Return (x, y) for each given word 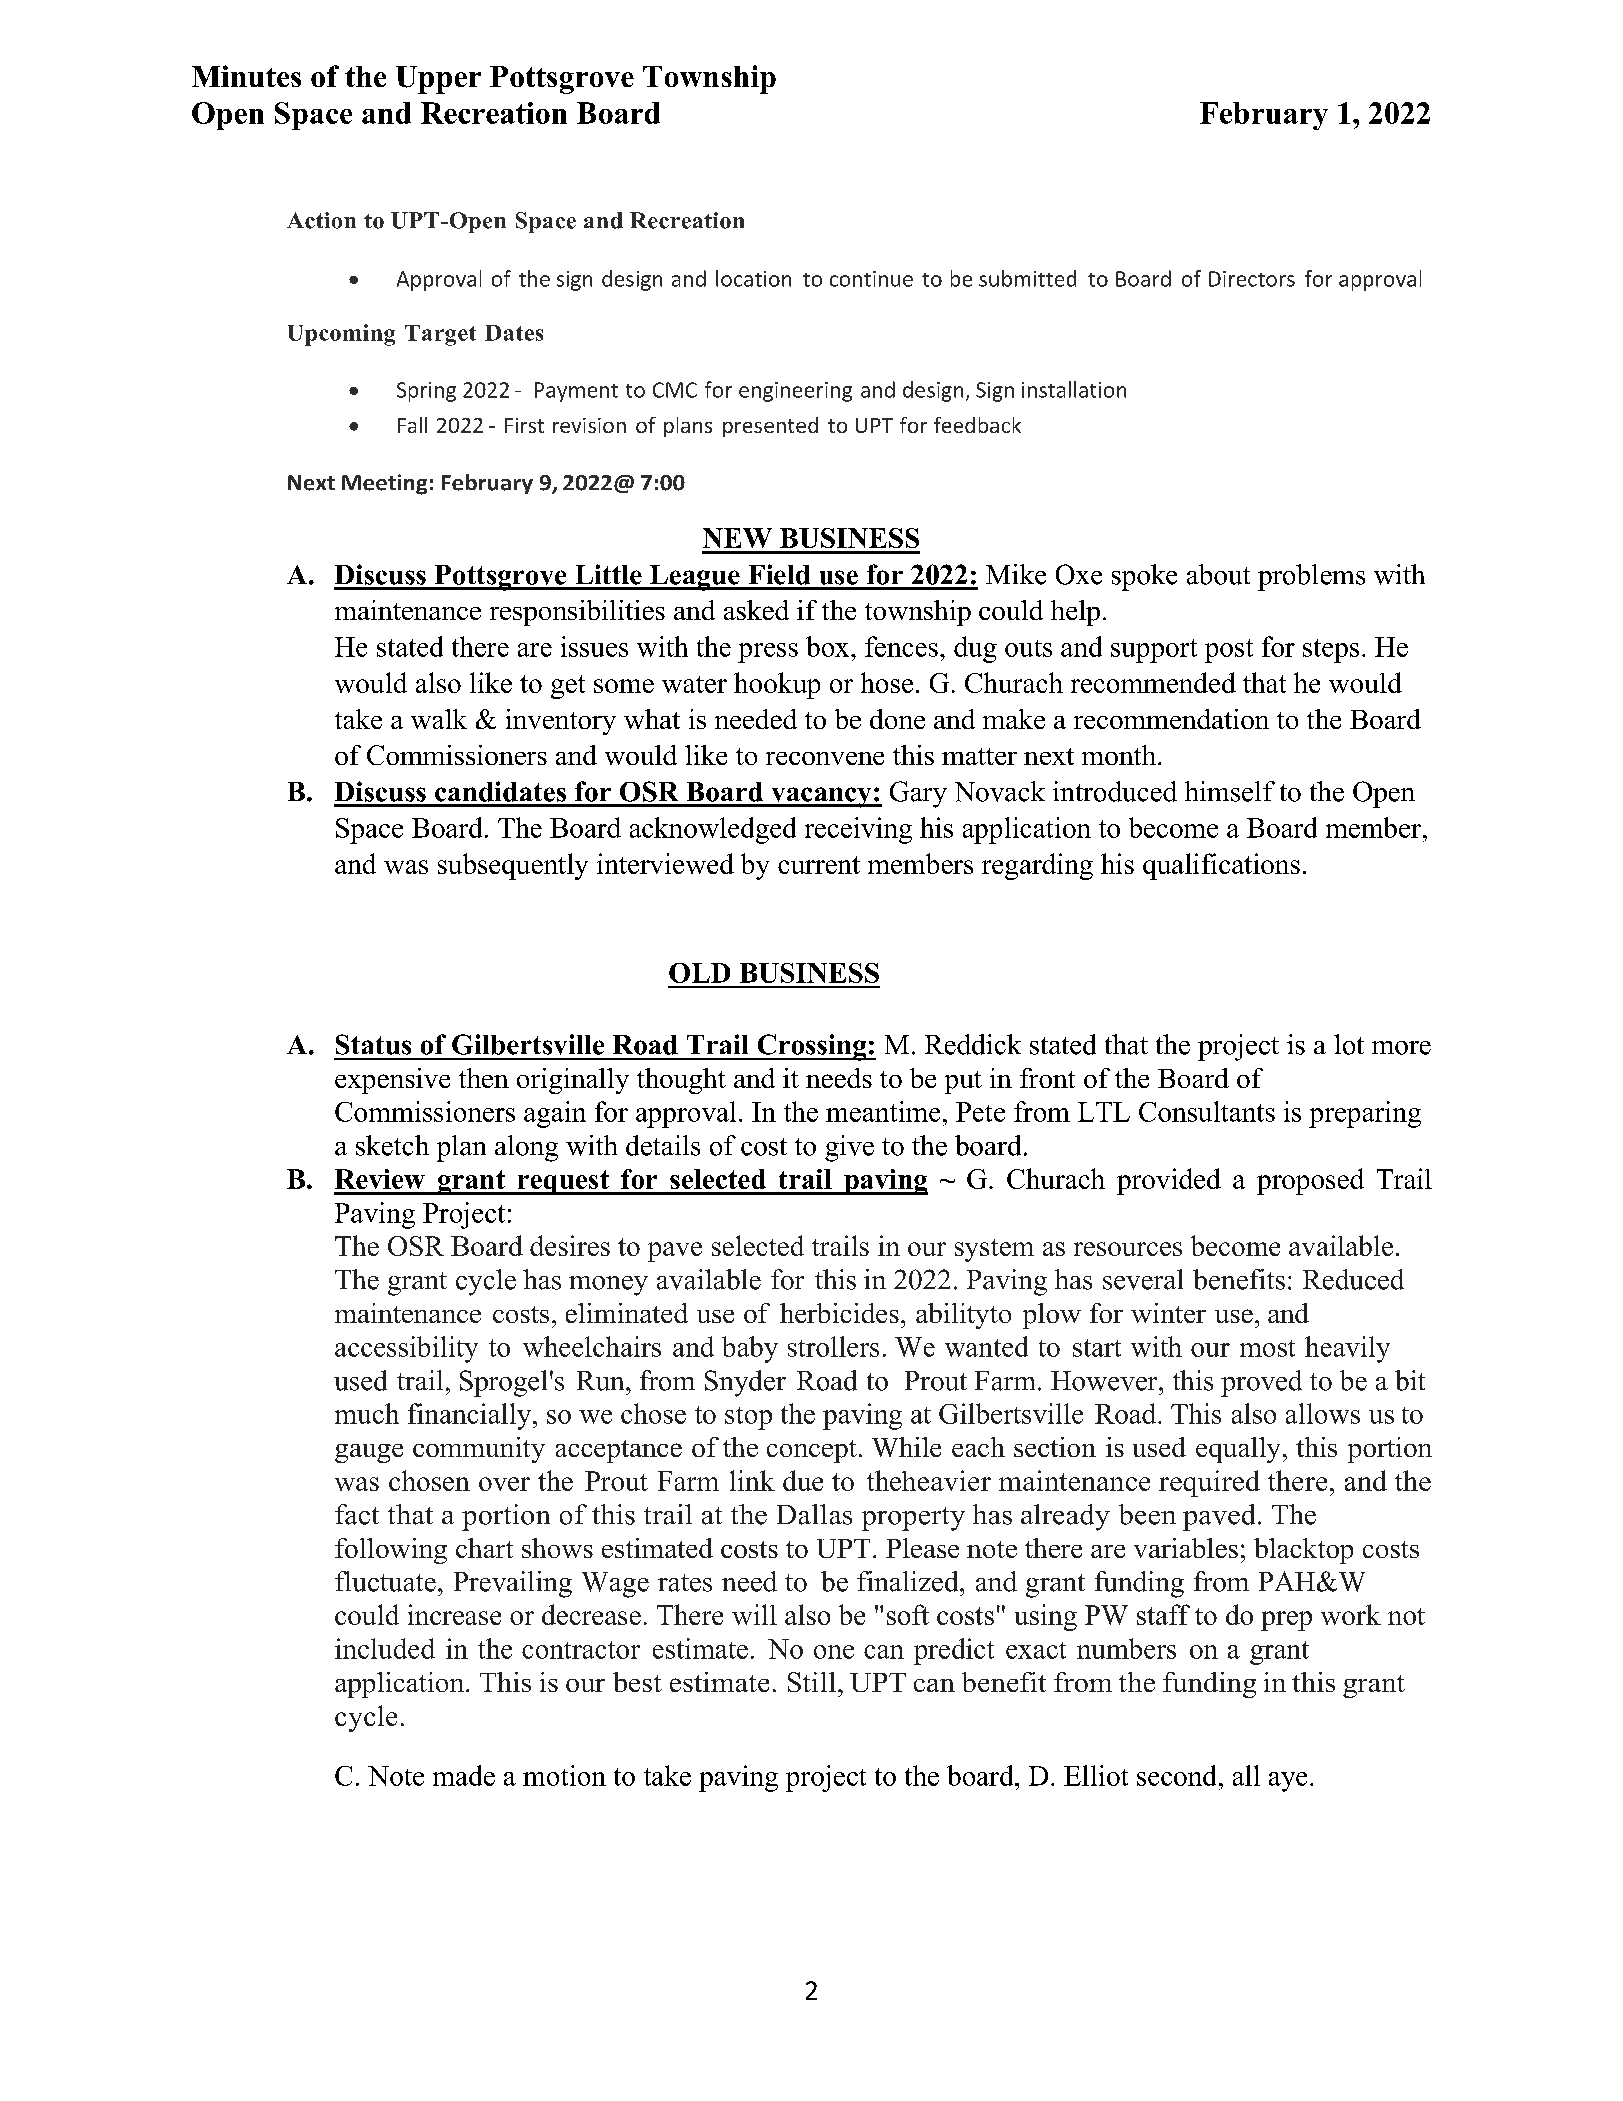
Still (812, 1682)
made (464, 1775)
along (526, 1148)
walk (439, 719)
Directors (1252, 279)
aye (1288, 1782)
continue (871, 279)
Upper (438, 80)
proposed (1310, 1181)
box (829, 646)
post (1229, 651)
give (849, 1148)
